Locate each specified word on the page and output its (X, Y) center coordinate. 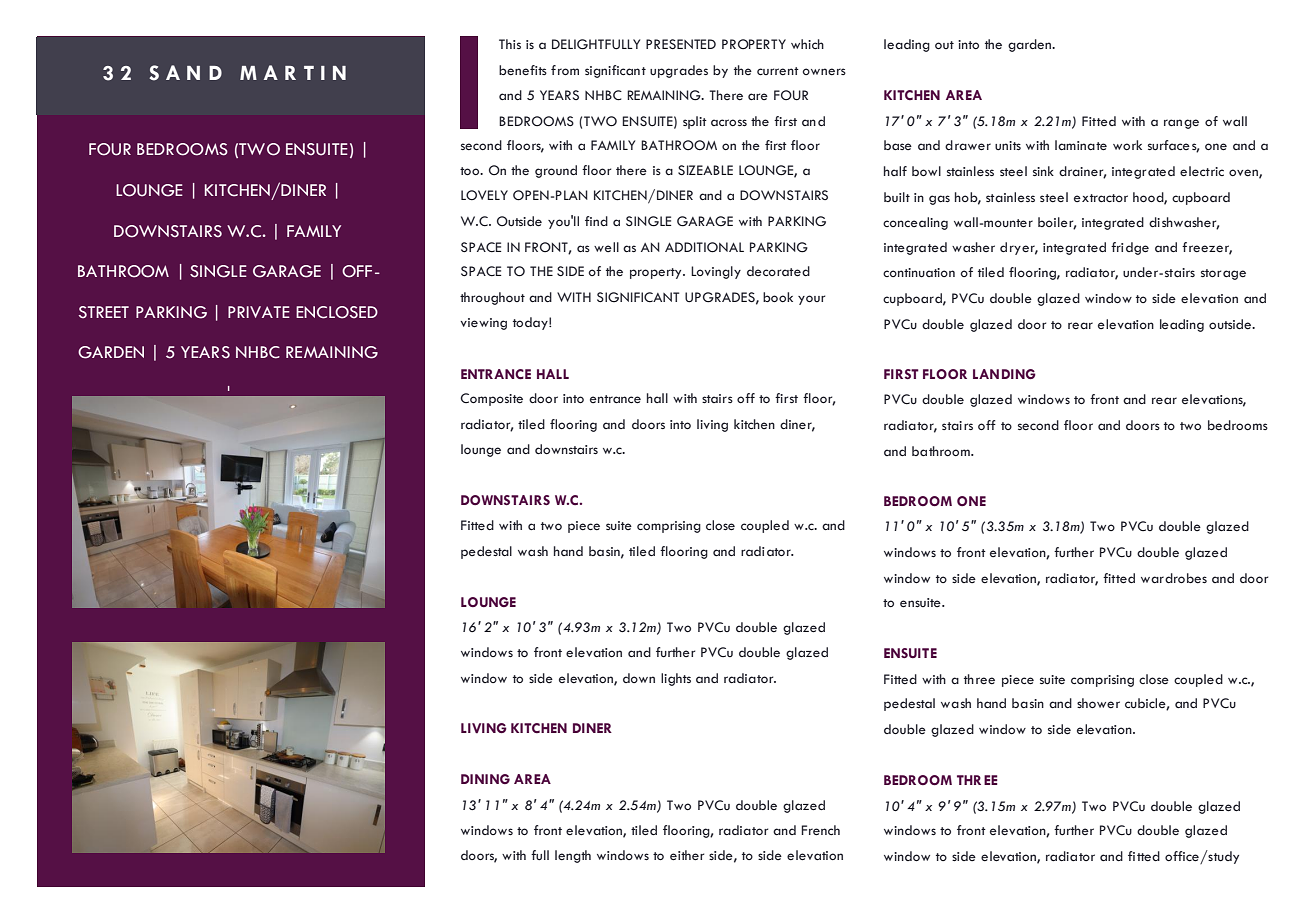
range (1181, 124)
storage (1223, 274)
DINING (485, 779)
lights (676, 679)
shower (1098, 703)
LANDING (1004, 374)
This (510, 44)
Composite (491, 399)
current (778, 71)
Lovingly (716, 272)
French (820, 830)
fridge (1130, 248)
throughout (492, 298)
